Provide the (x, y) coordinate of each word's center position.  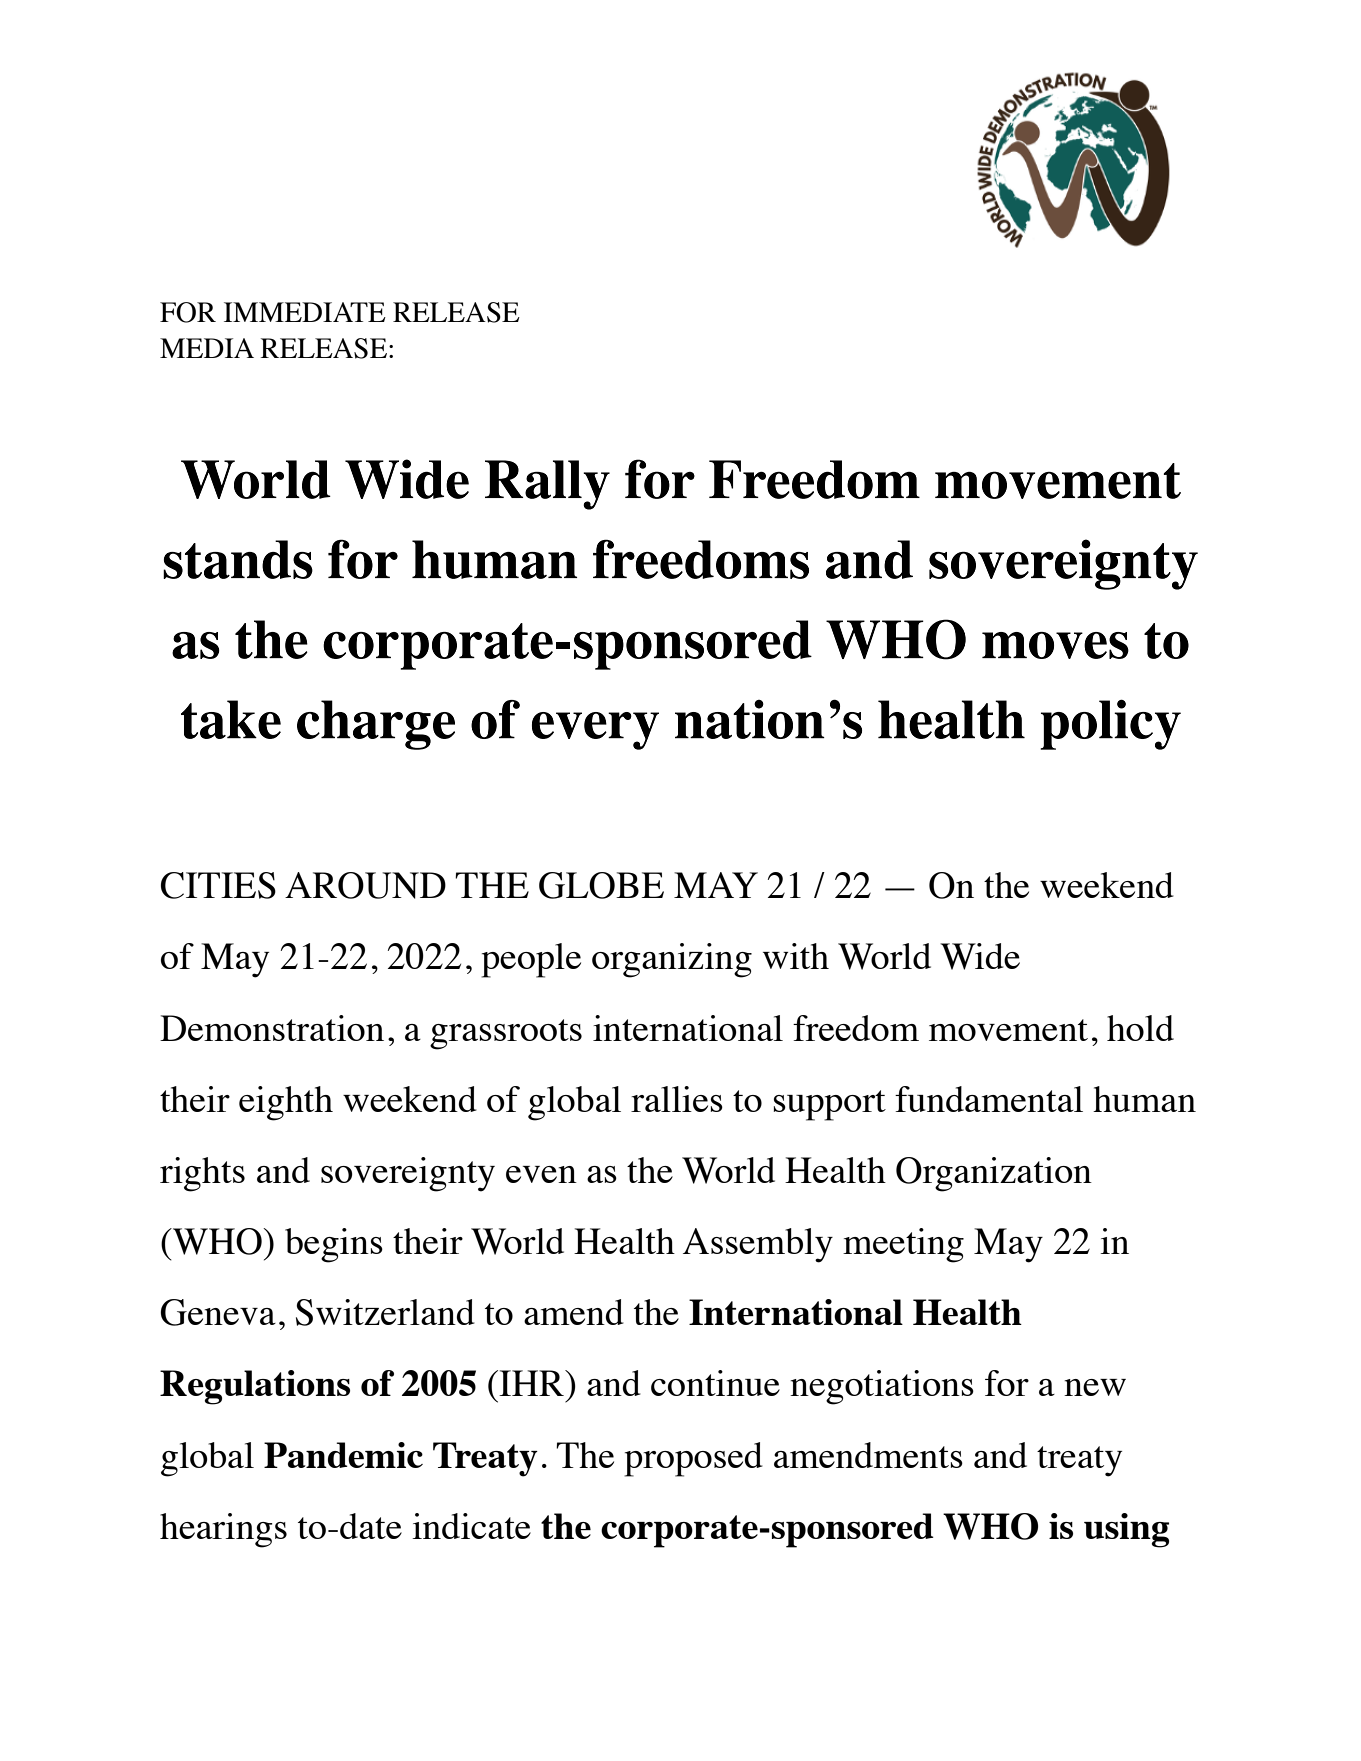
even (541, 1174)
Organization (994, 1174)
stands (238, 559)
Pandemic (343, 1455)
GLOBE (601, 885)
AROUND (365, 885)
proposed (693, 1459)
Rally (547, 485)
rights (202, 1174)
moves (1055, 645)
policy (1110, 724)
